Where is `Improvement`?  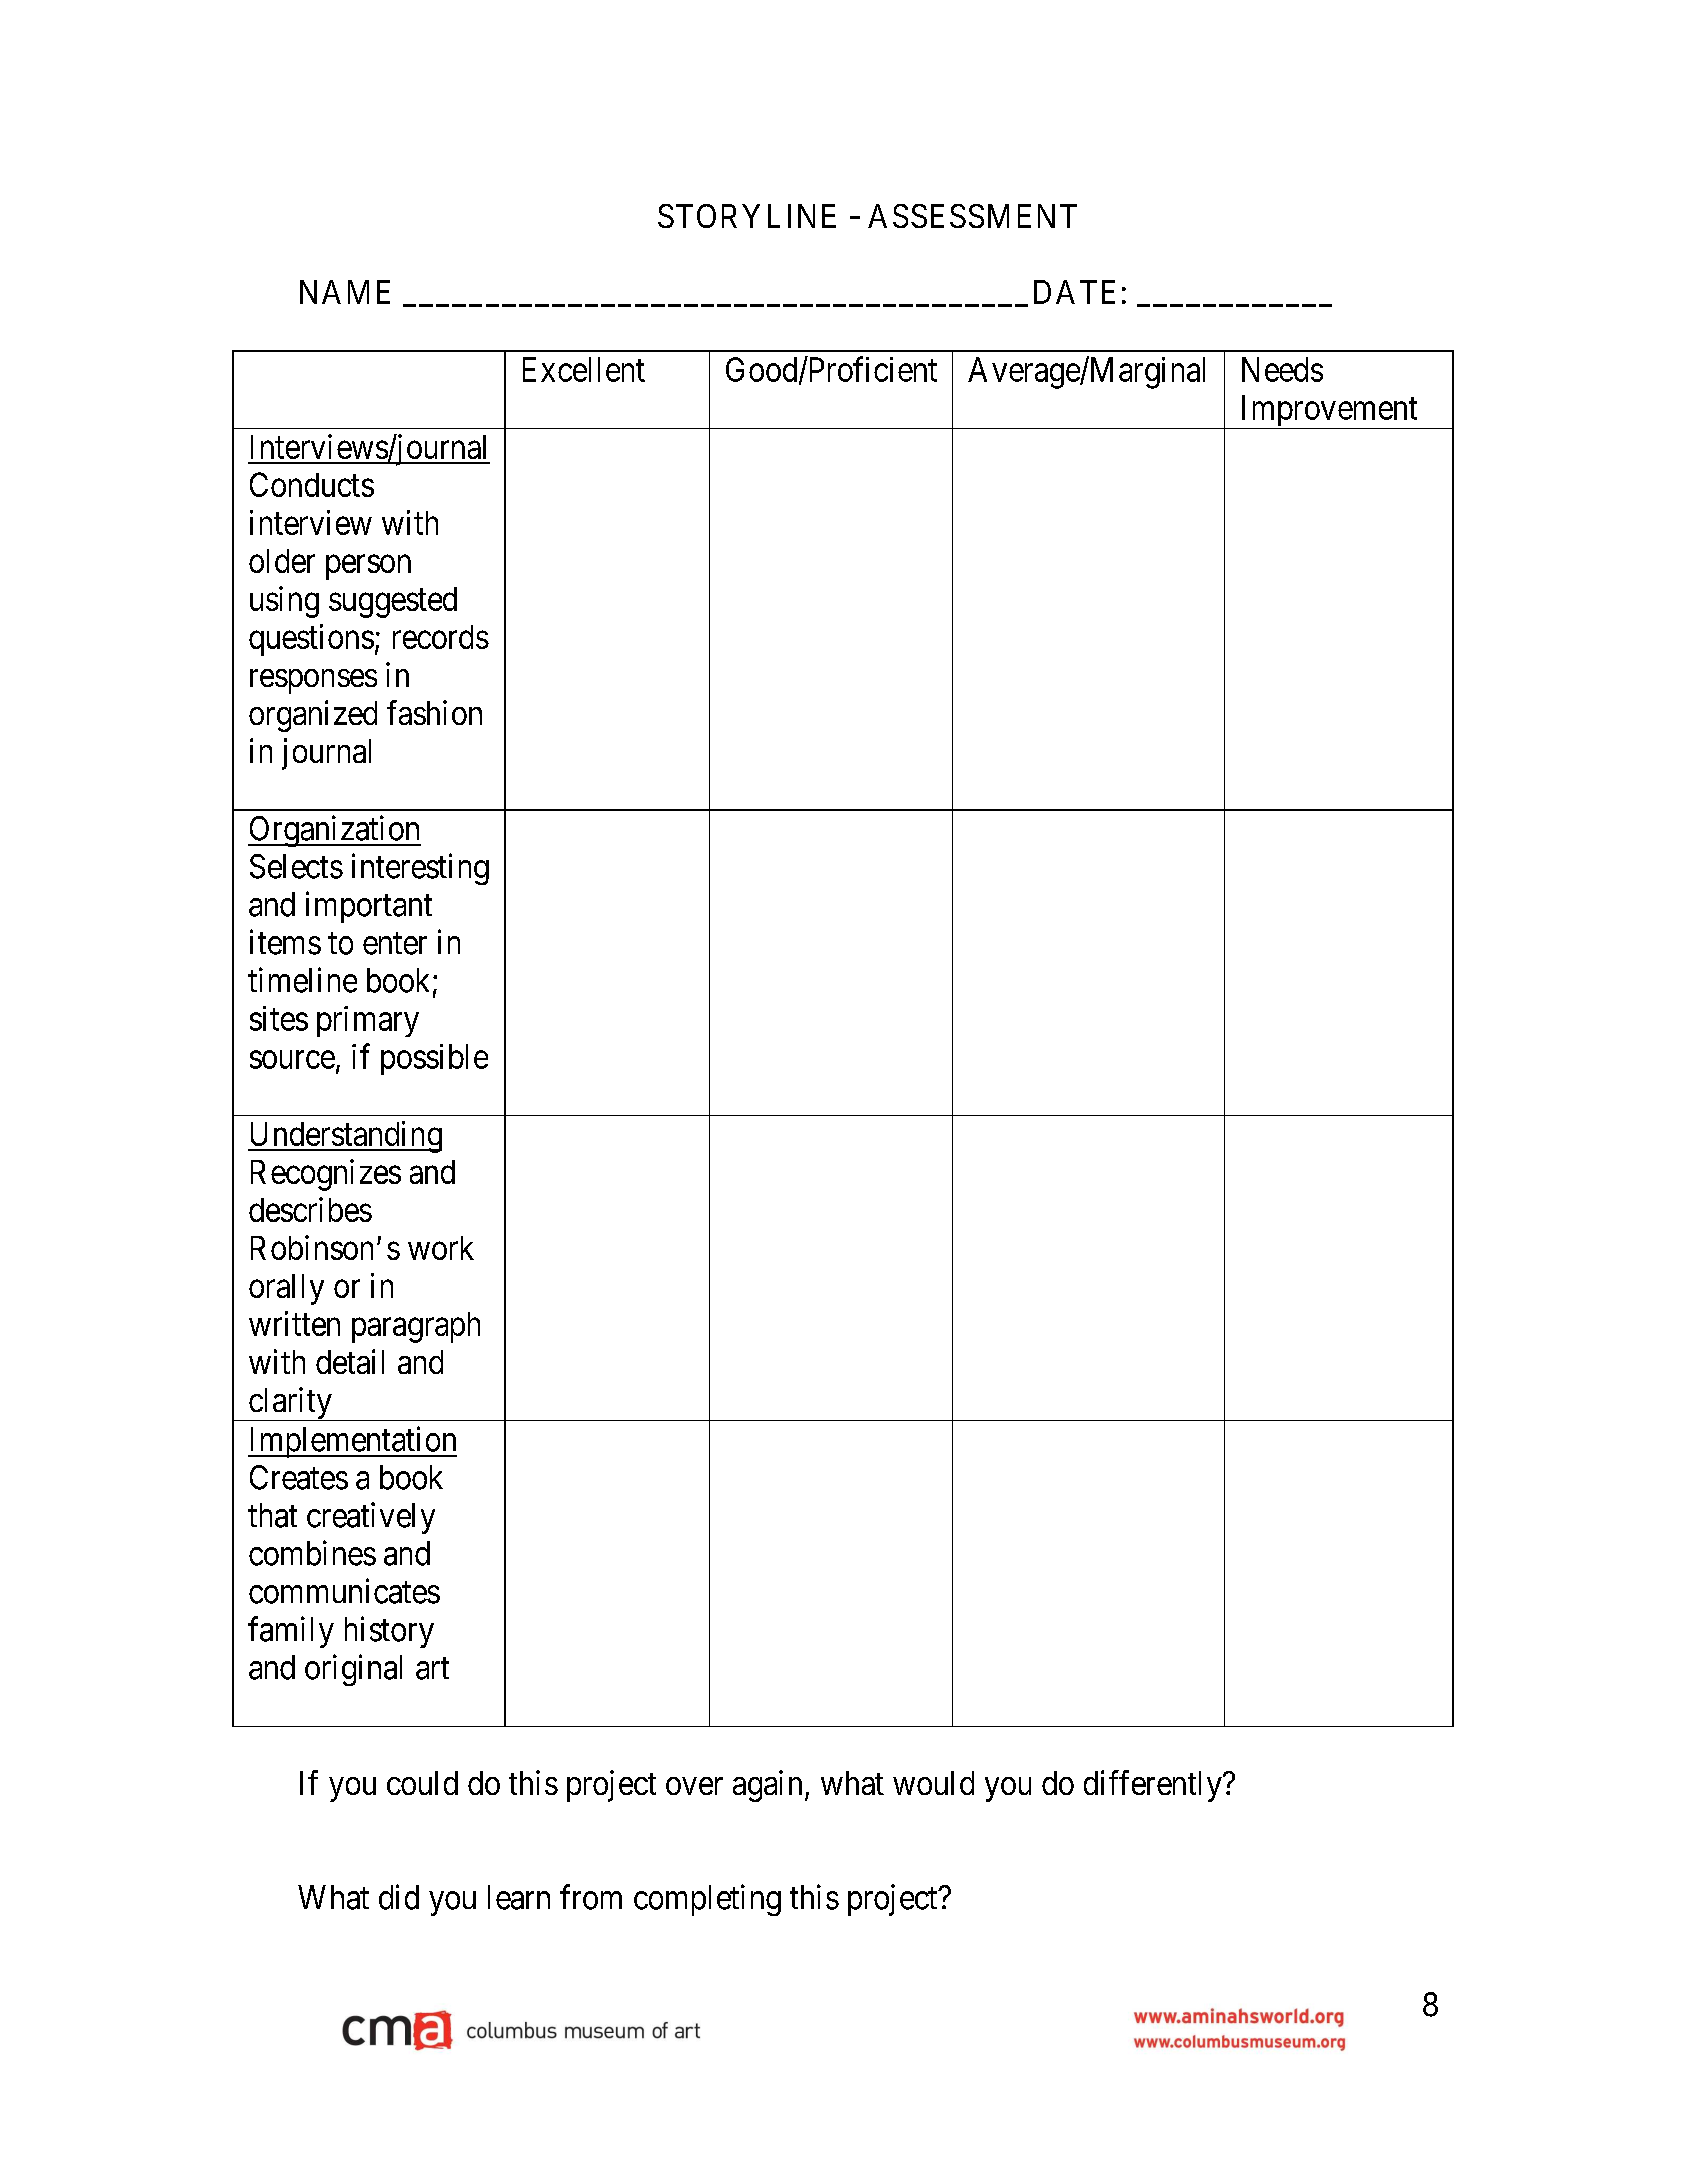
Improvement is located at coordinates (1329, 412).
